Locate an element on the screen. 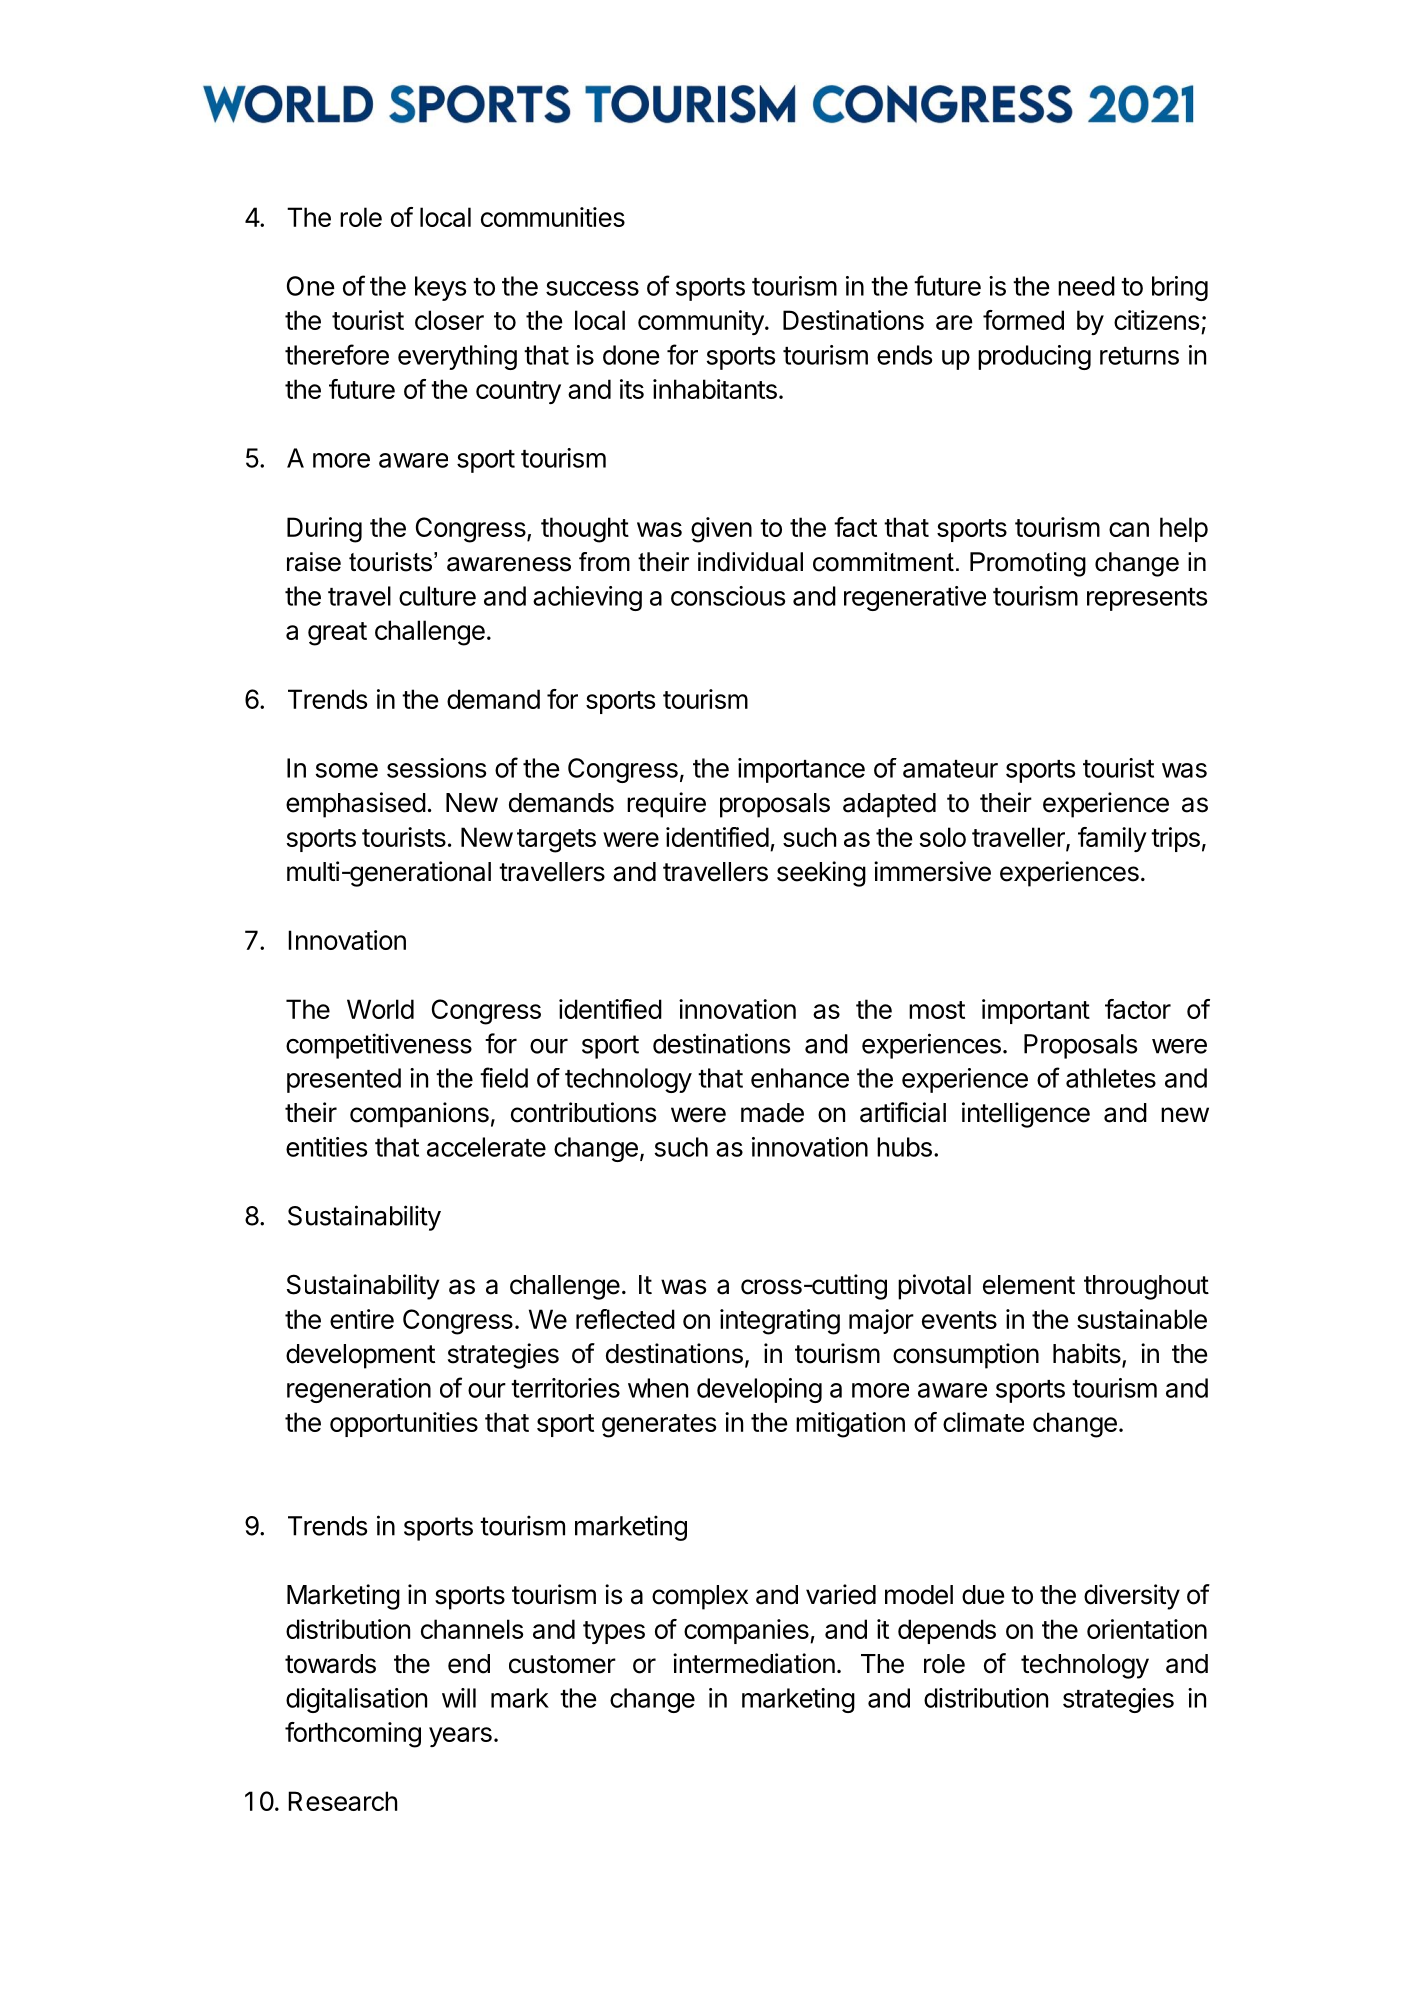 The image size is (1409, 1993). culture is located at coordinates (437, 596).
